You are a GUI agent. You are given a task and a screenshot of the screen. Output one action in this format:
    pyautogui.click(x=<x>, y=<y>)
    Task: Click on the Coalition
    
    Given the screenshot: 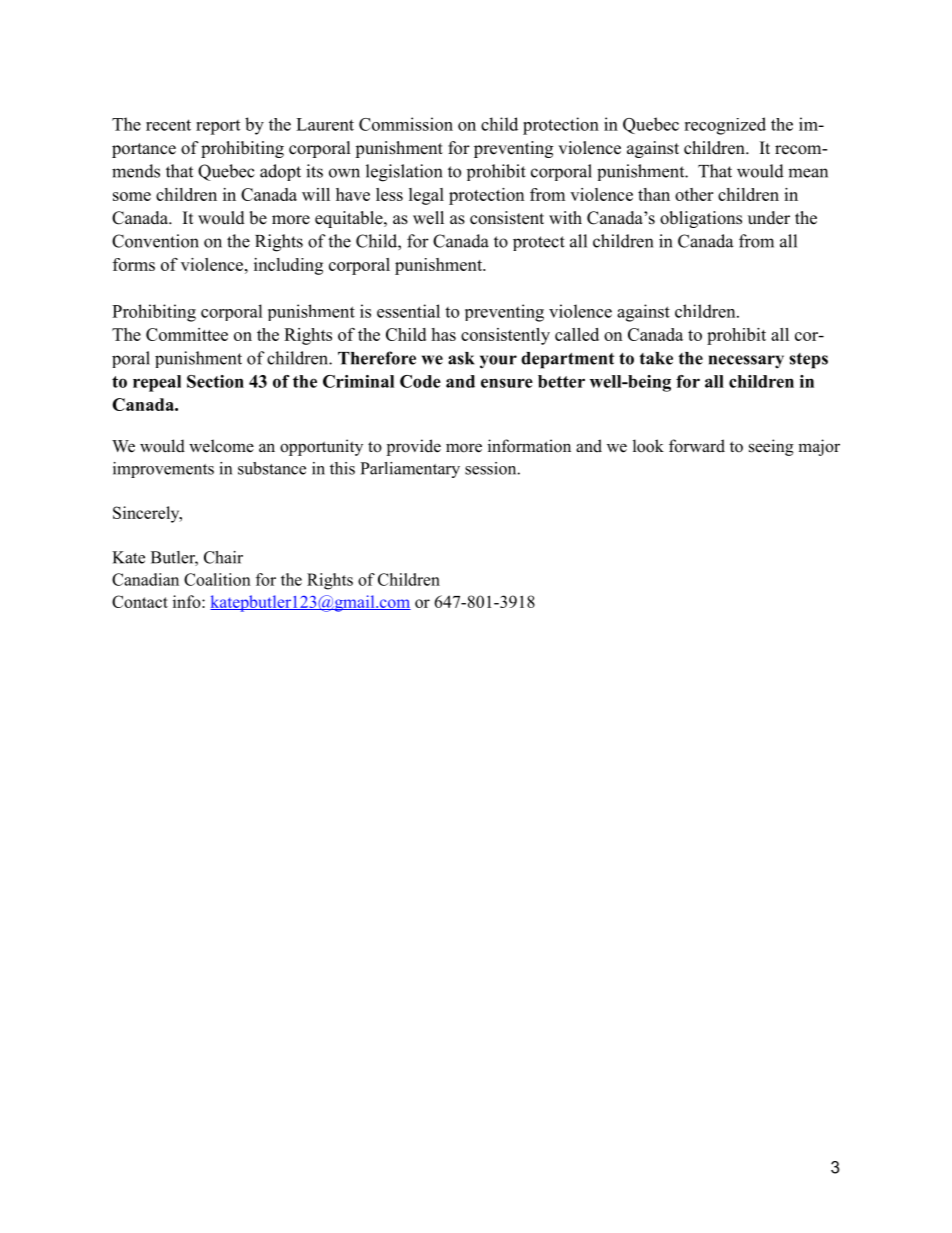 What is the action you would take?
    pyautogui.click(x=217, y=579)
